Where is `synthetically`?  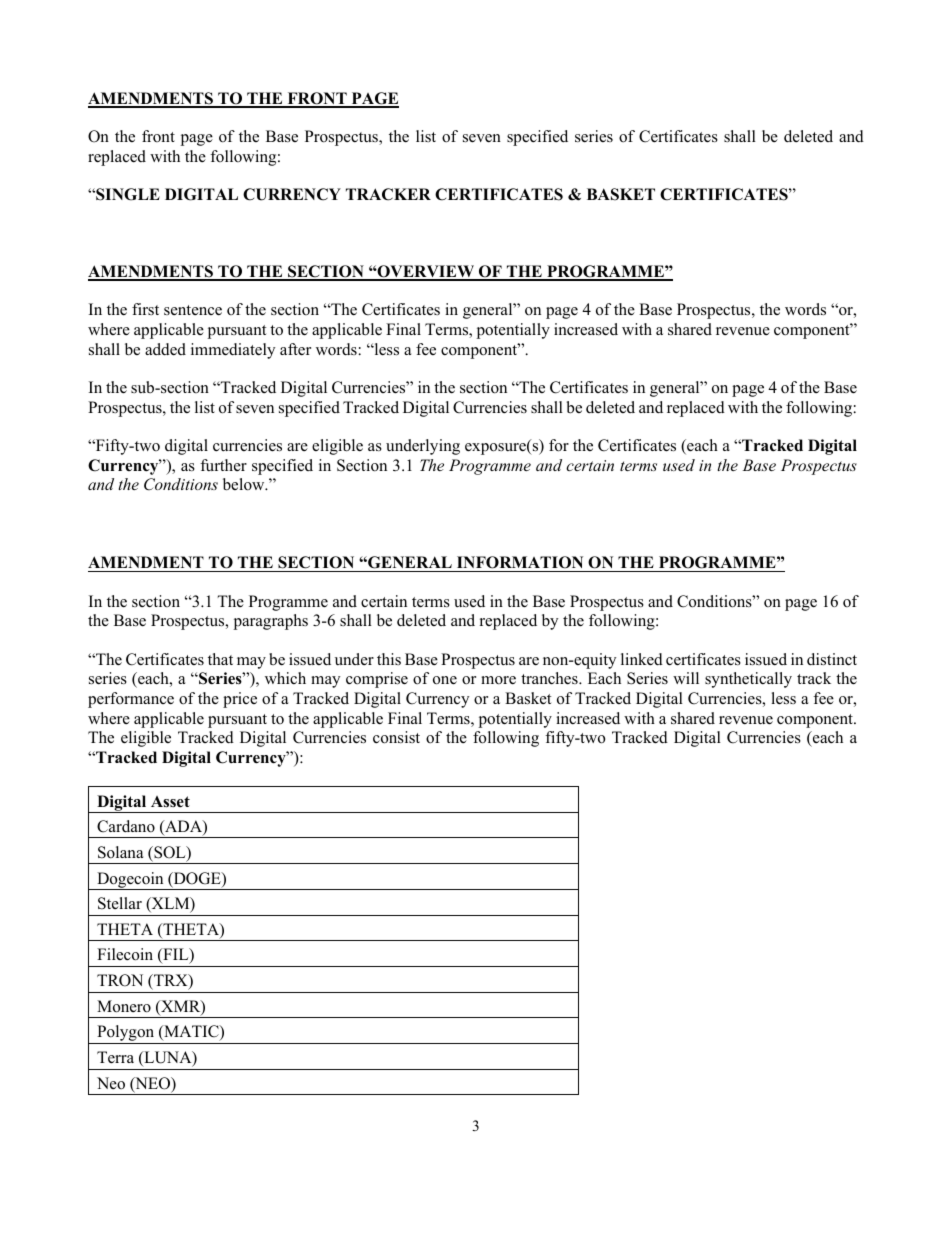
synthetically is located at coordinates (748, 680).
